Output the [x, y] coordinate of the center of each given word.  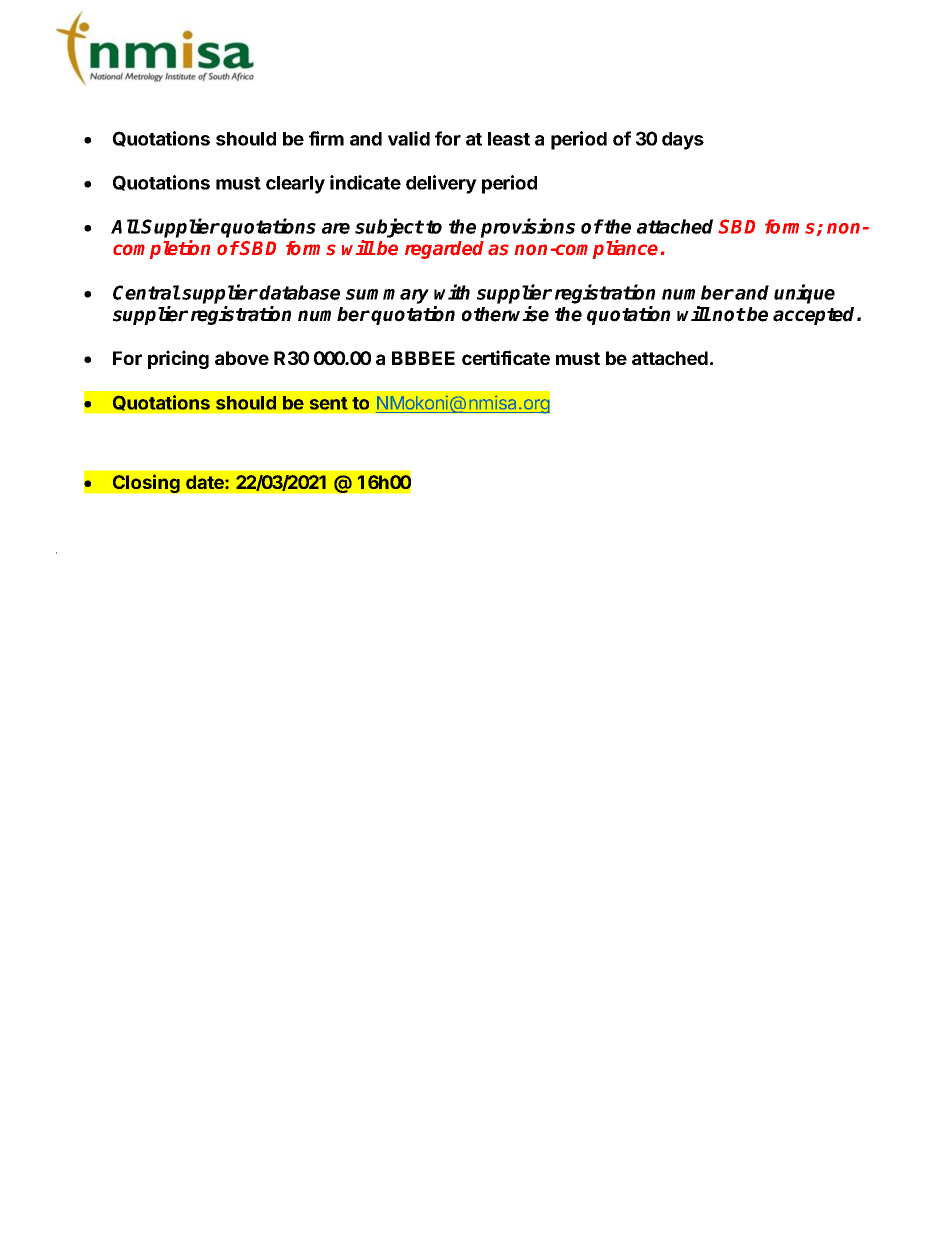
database [299, 292]
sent [329, 403]
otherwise [505, 314]
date [206, 482]
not [728, 315]
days [683, 141]
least [509, 139]
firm [326, 138]
